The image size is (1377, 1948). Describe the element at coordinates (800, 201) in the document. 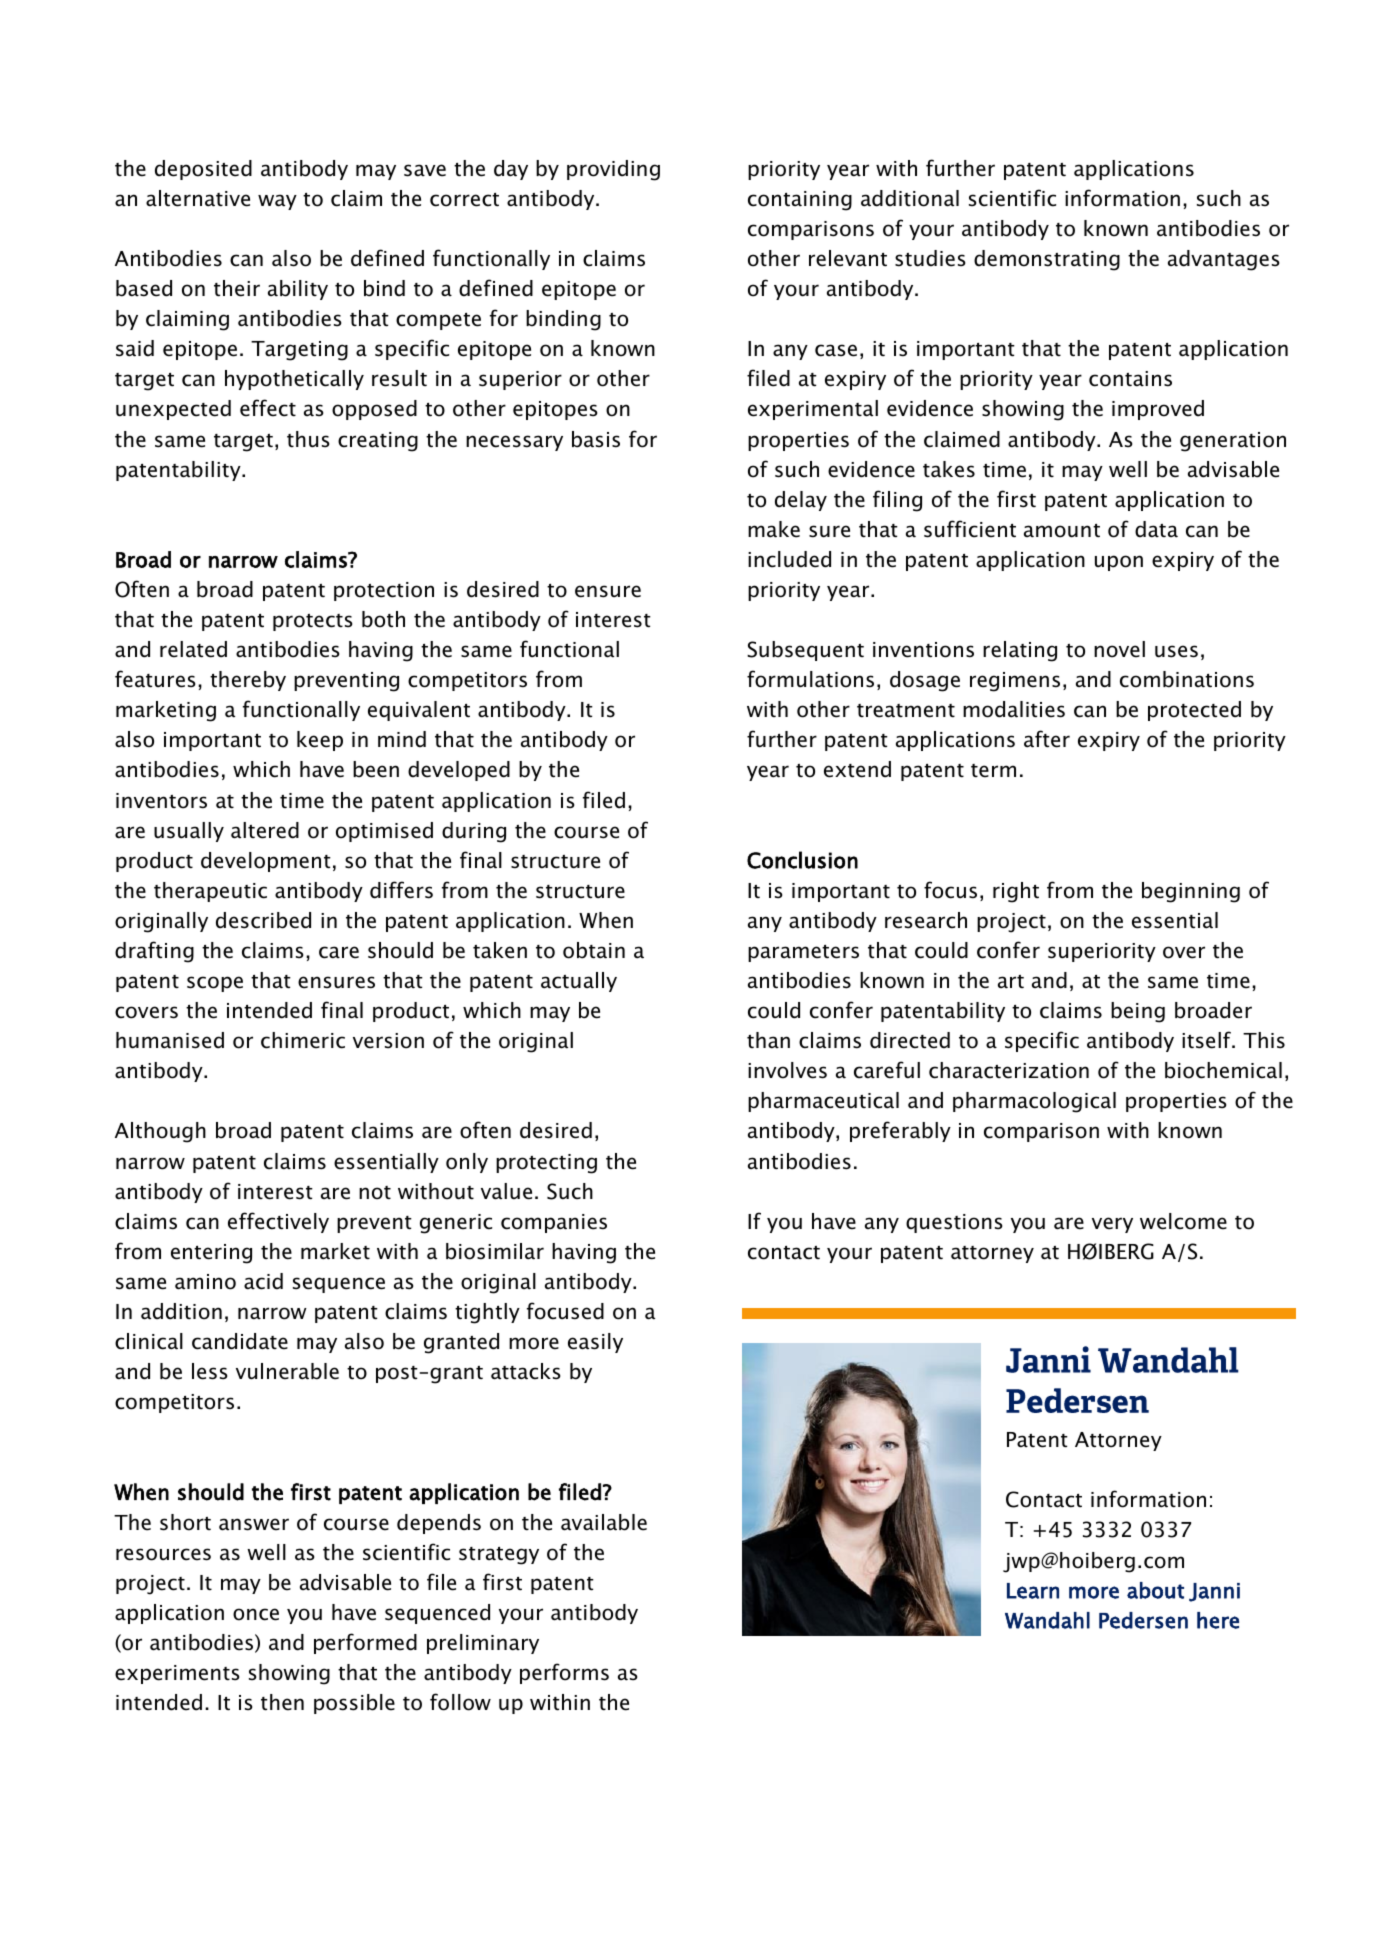

I see `containing` at that location.
